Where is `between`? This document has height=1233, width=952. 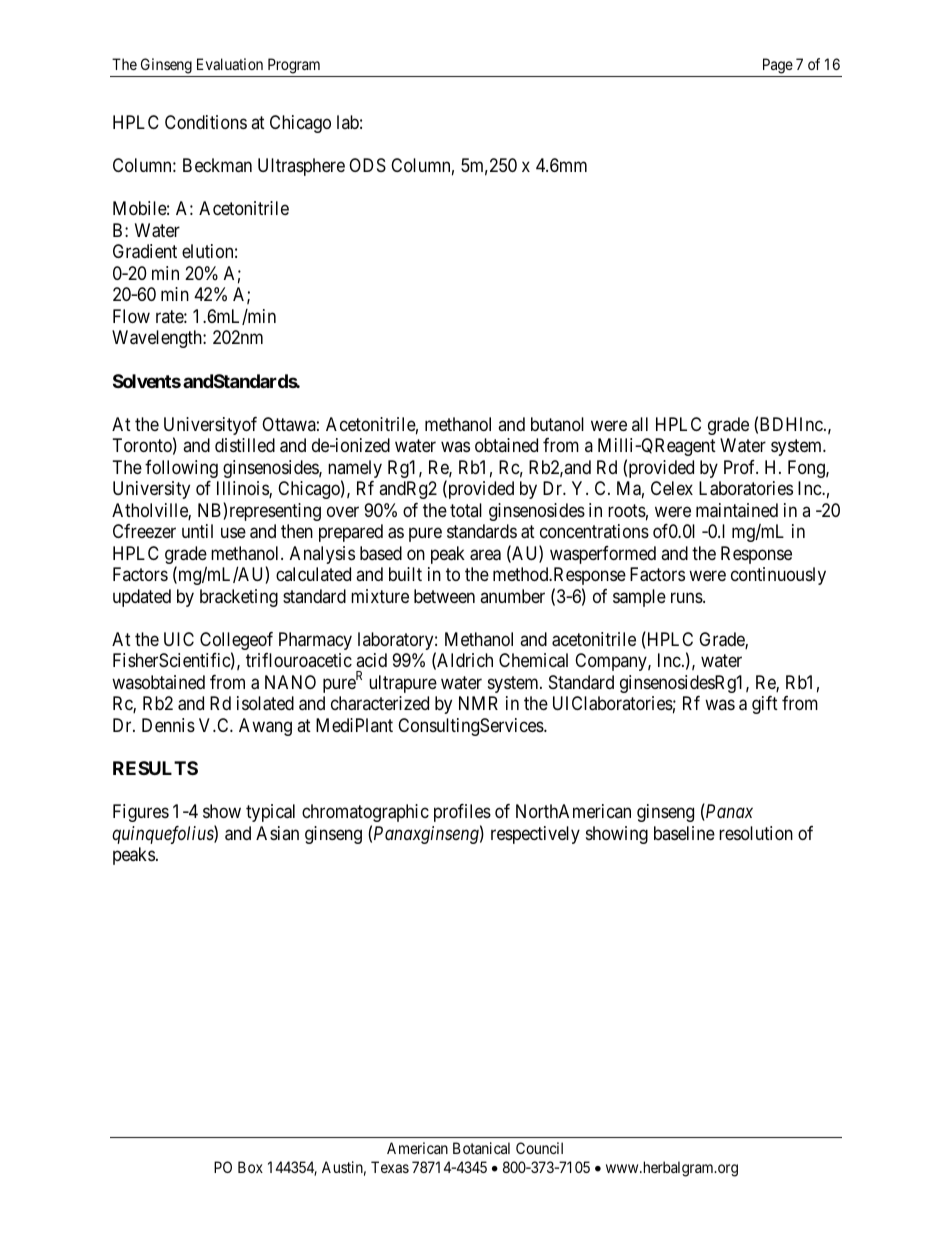
between is located at coordinates (444, 596).
